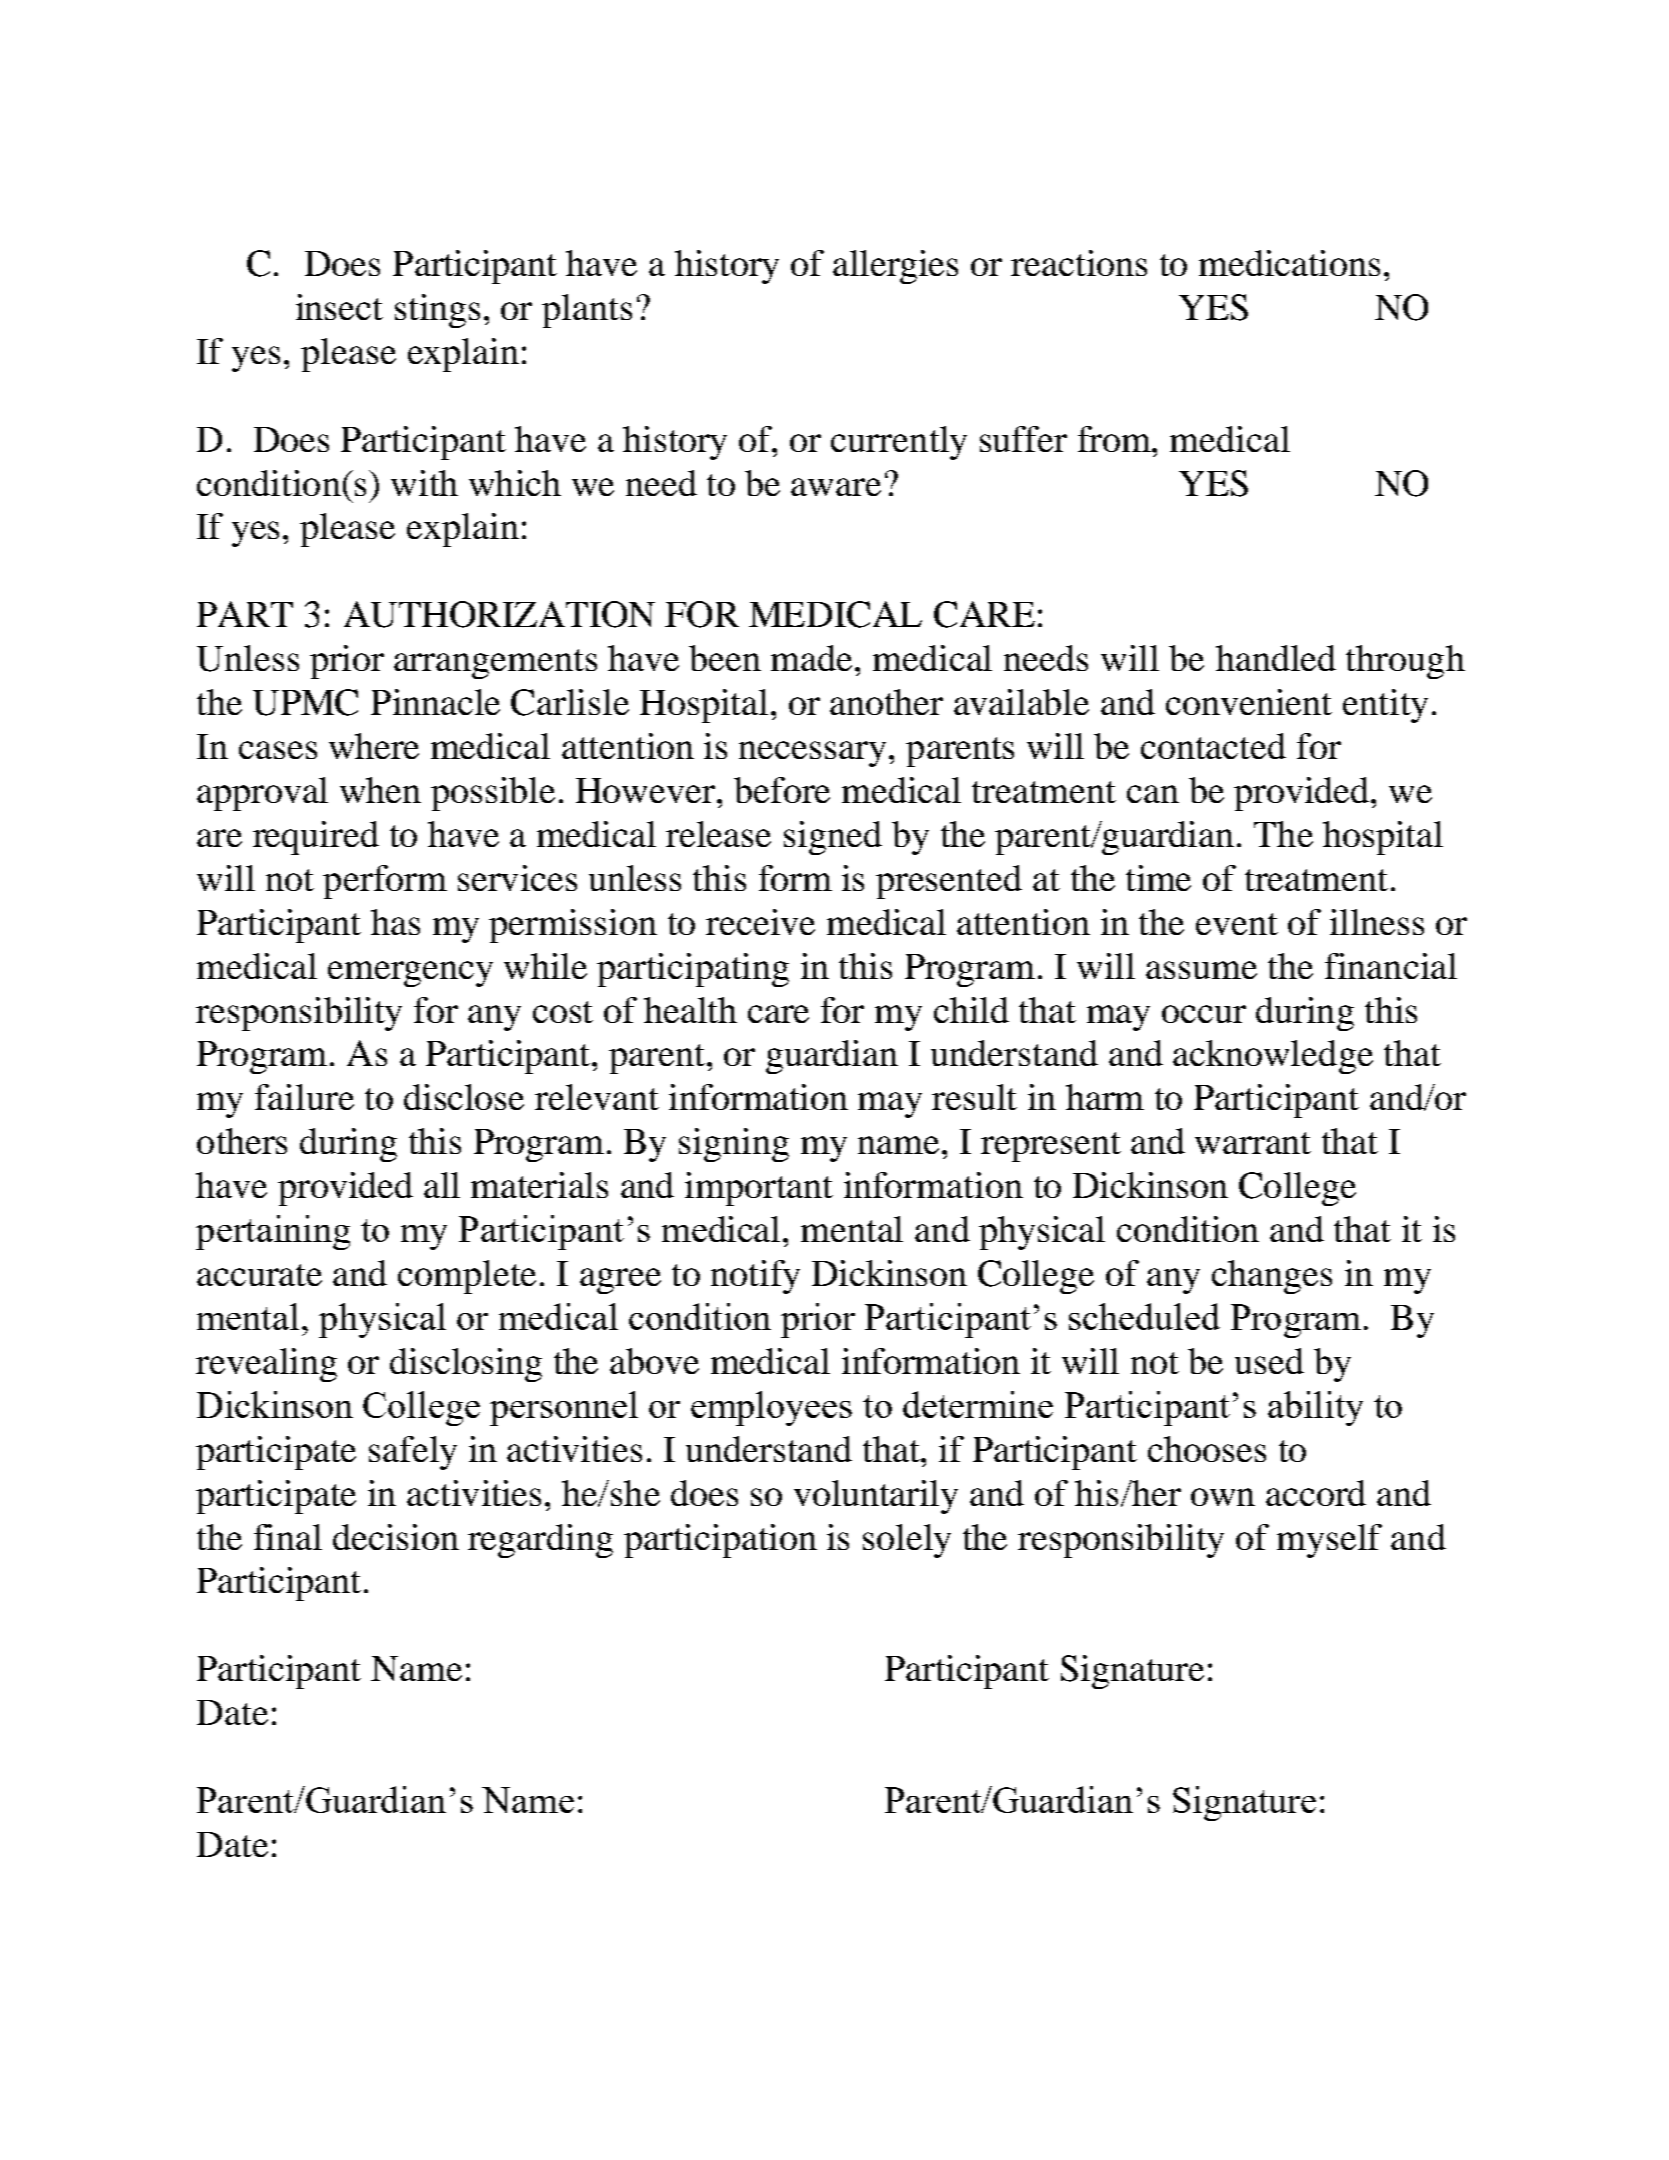  I want to click on allergies, so click(895, 267).
